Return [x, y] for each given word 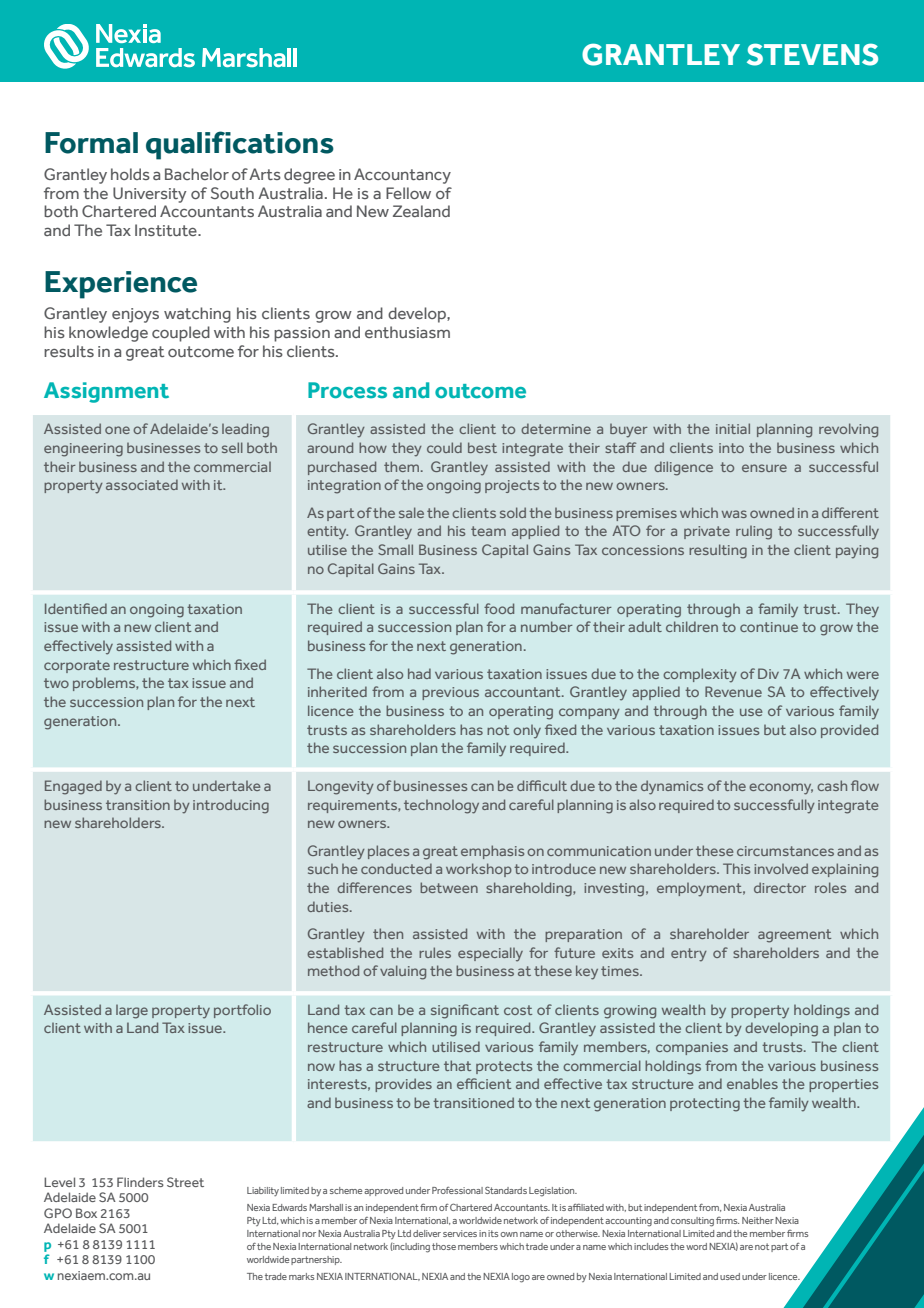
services [460, 1233]
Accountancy [402, 176]
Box [86, 1213]
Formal [91, 143]
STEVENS [812, 54]
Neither [758, 1220]
